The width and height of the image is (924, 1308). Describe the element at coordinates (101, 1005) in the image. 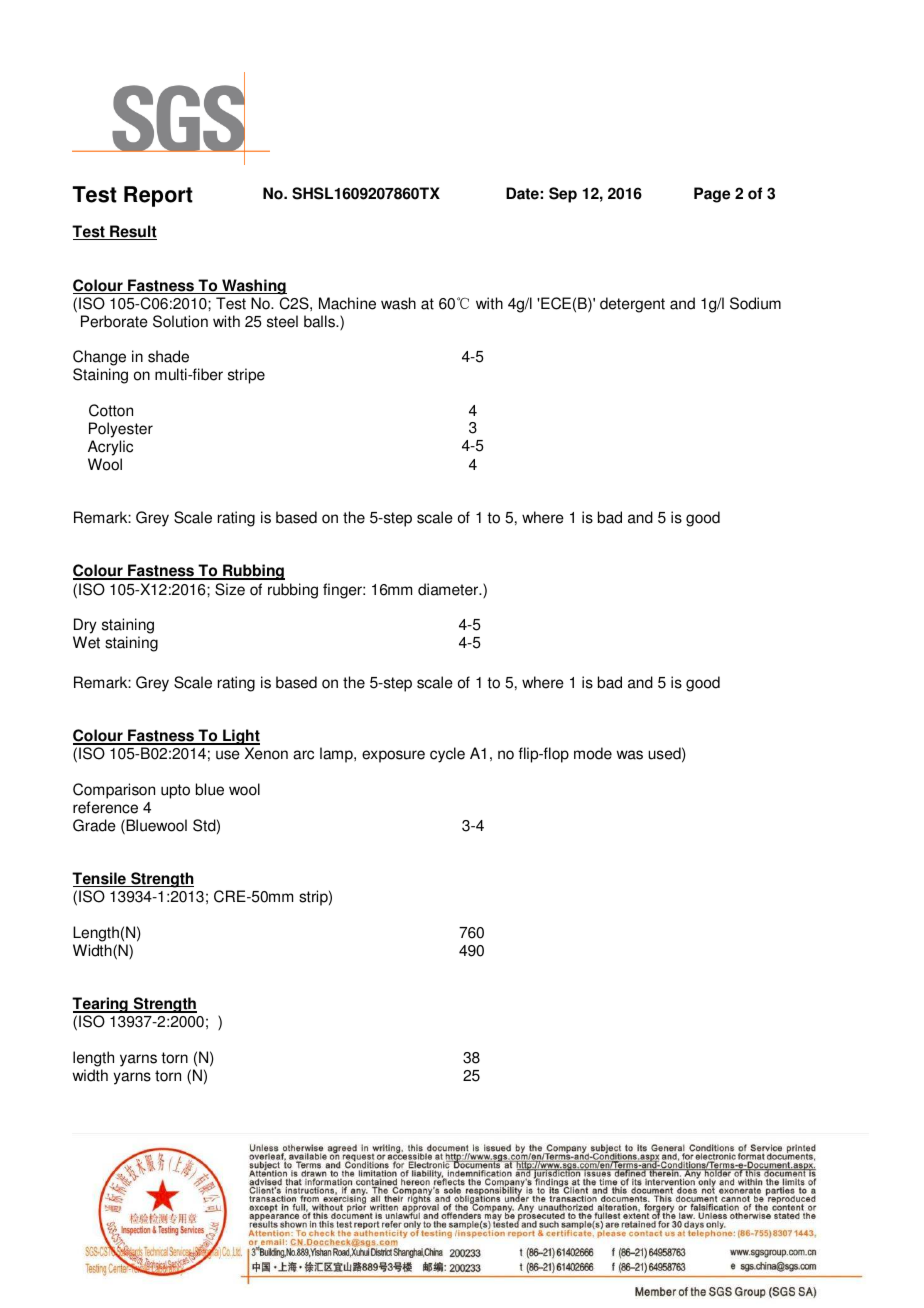

I see `Tearing` at that location.
